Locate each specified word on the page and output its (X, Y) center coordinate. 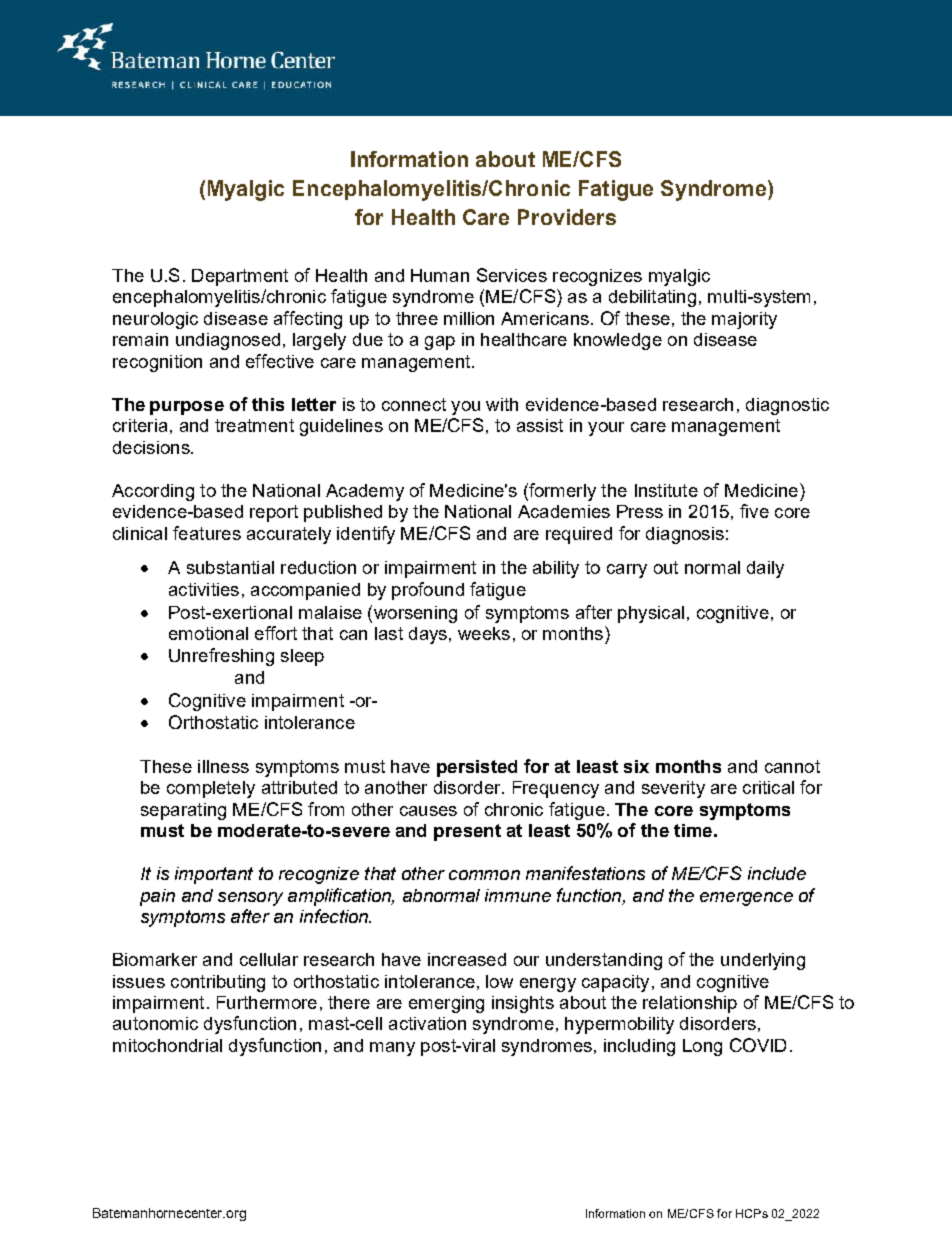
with (502, 404)
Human (440, 275)
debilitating (652, 298)
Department (240, 277)
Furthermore (267, 1002)
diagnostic (787, 406)
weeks (484, 633)
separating (183, 811)
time (693, 830)
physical (651, 614)
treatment (254, 425)
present (467, 832)
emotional (208, 633)
